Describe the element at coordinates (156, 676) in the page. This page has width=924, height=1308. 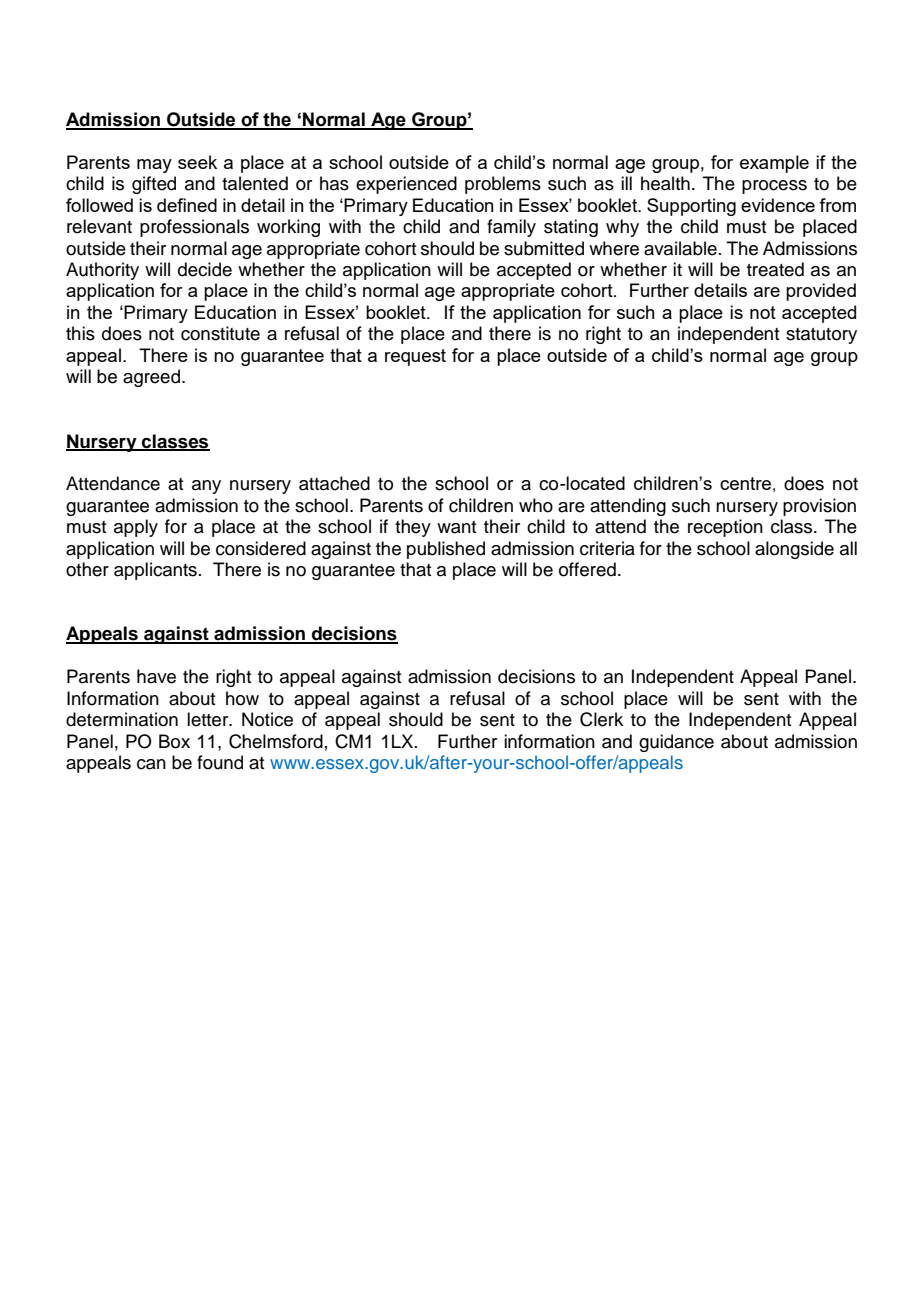
I see `have` at that location.
